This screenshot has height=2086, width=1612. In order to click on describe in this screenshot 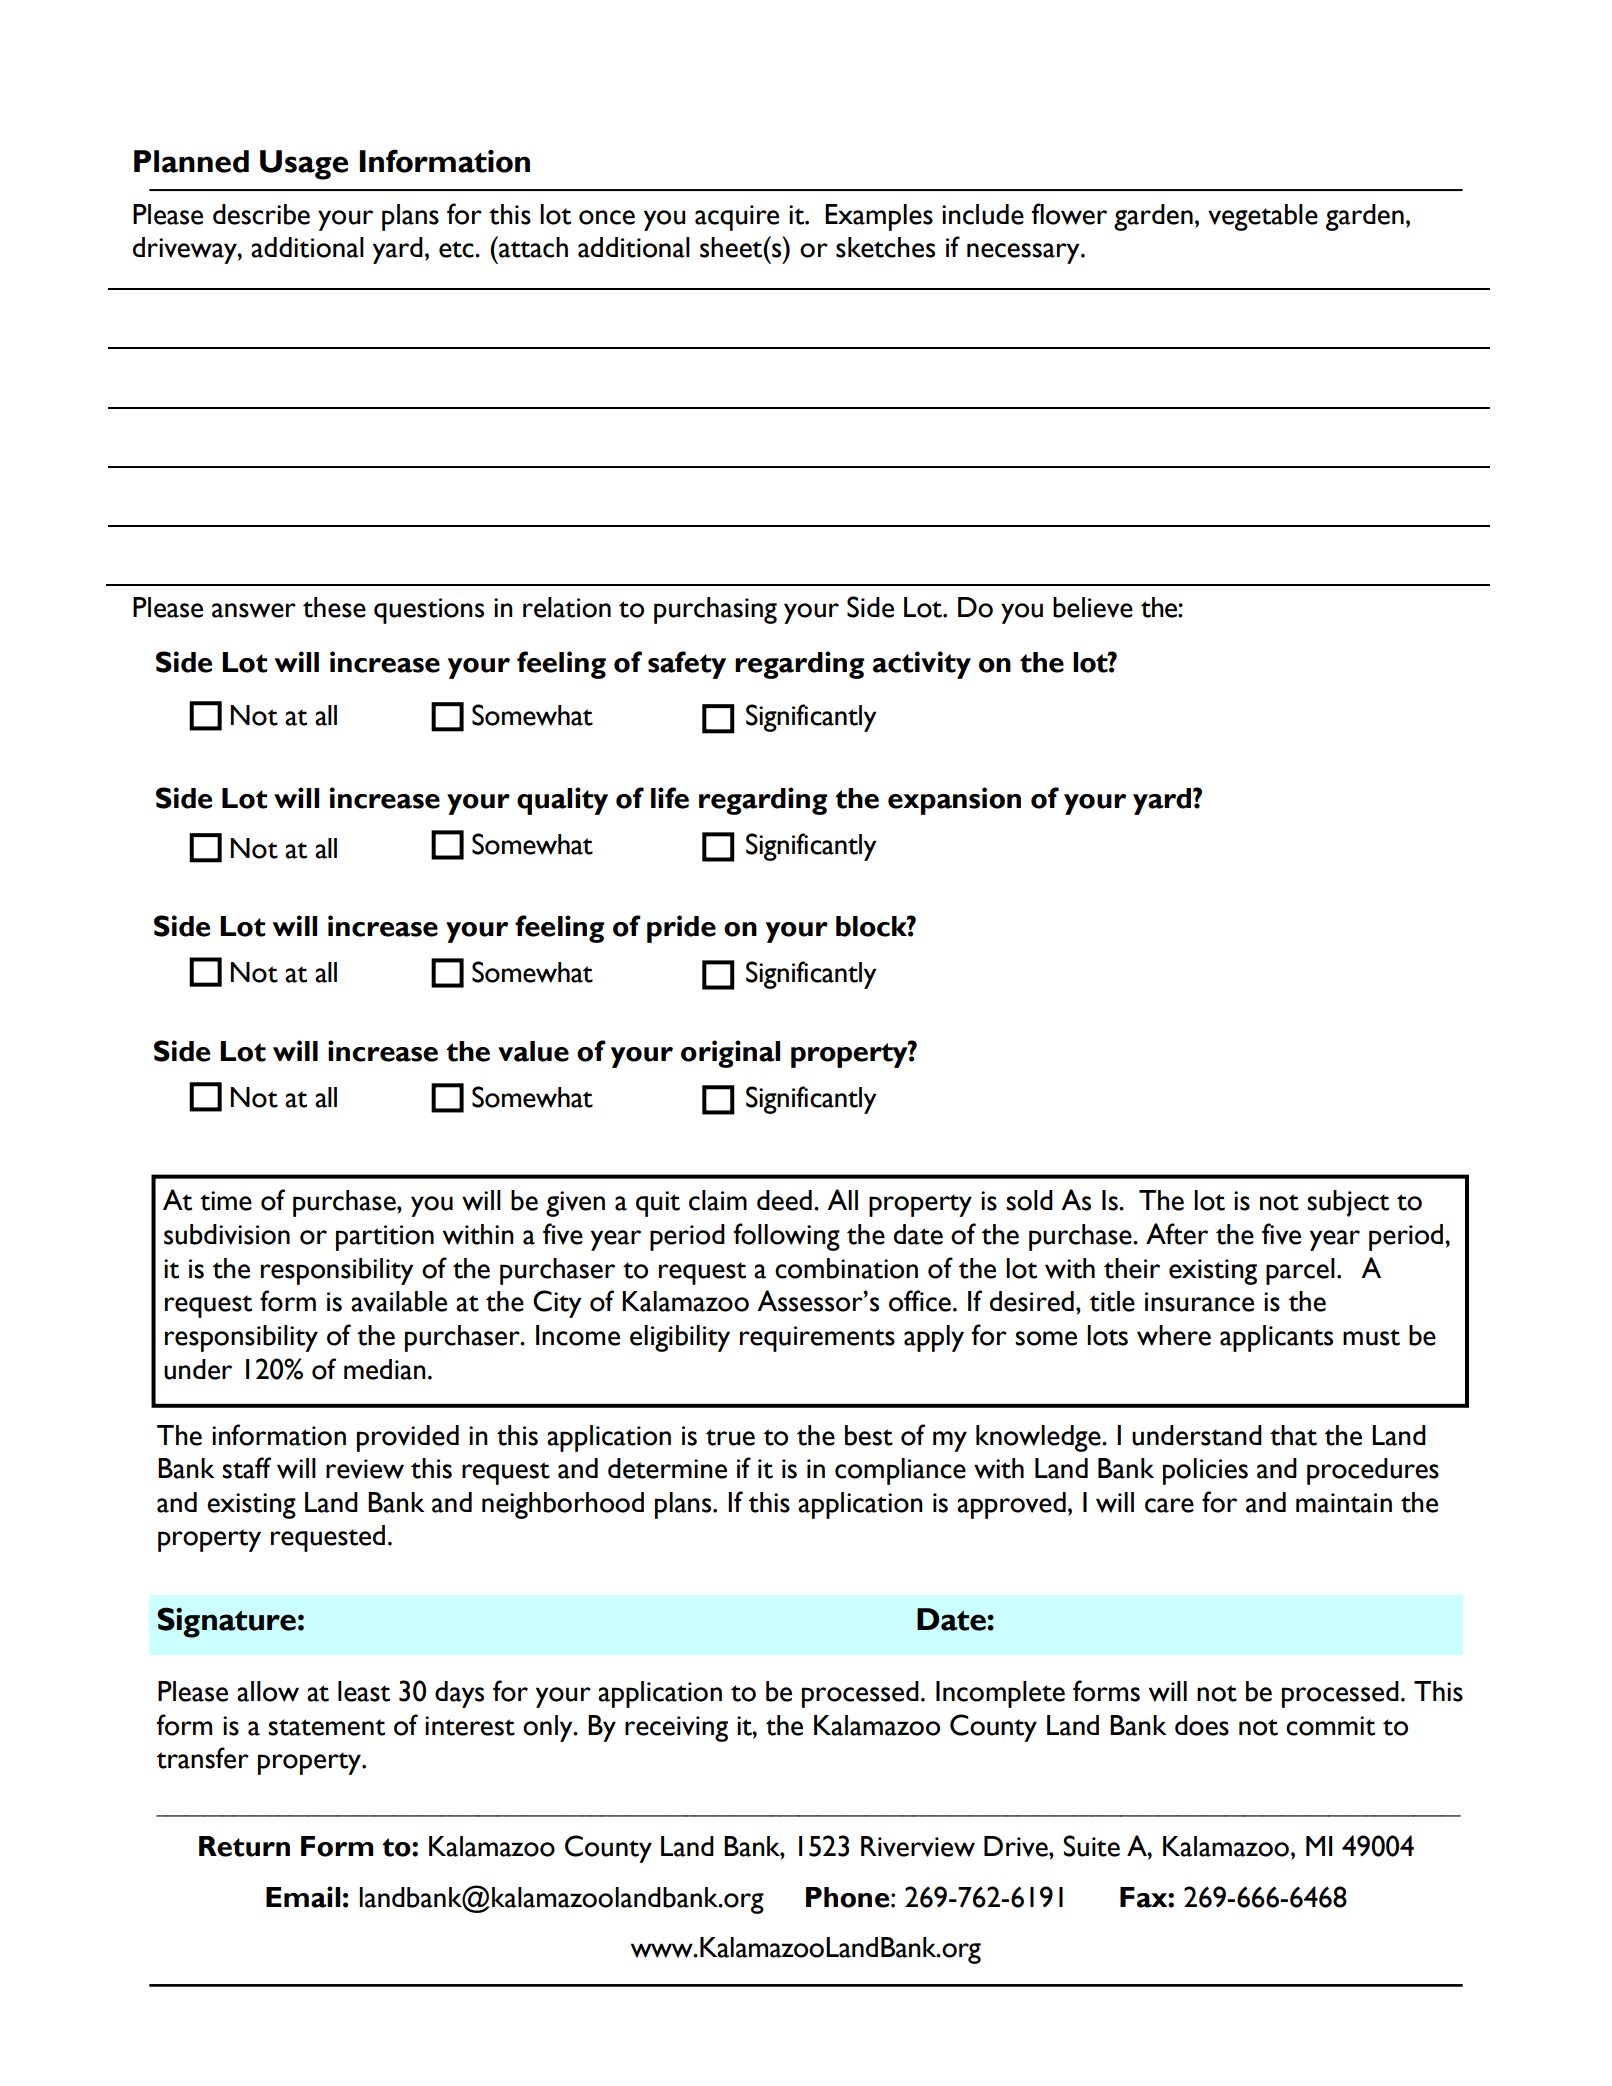, I will do `click(261, 214)`.
